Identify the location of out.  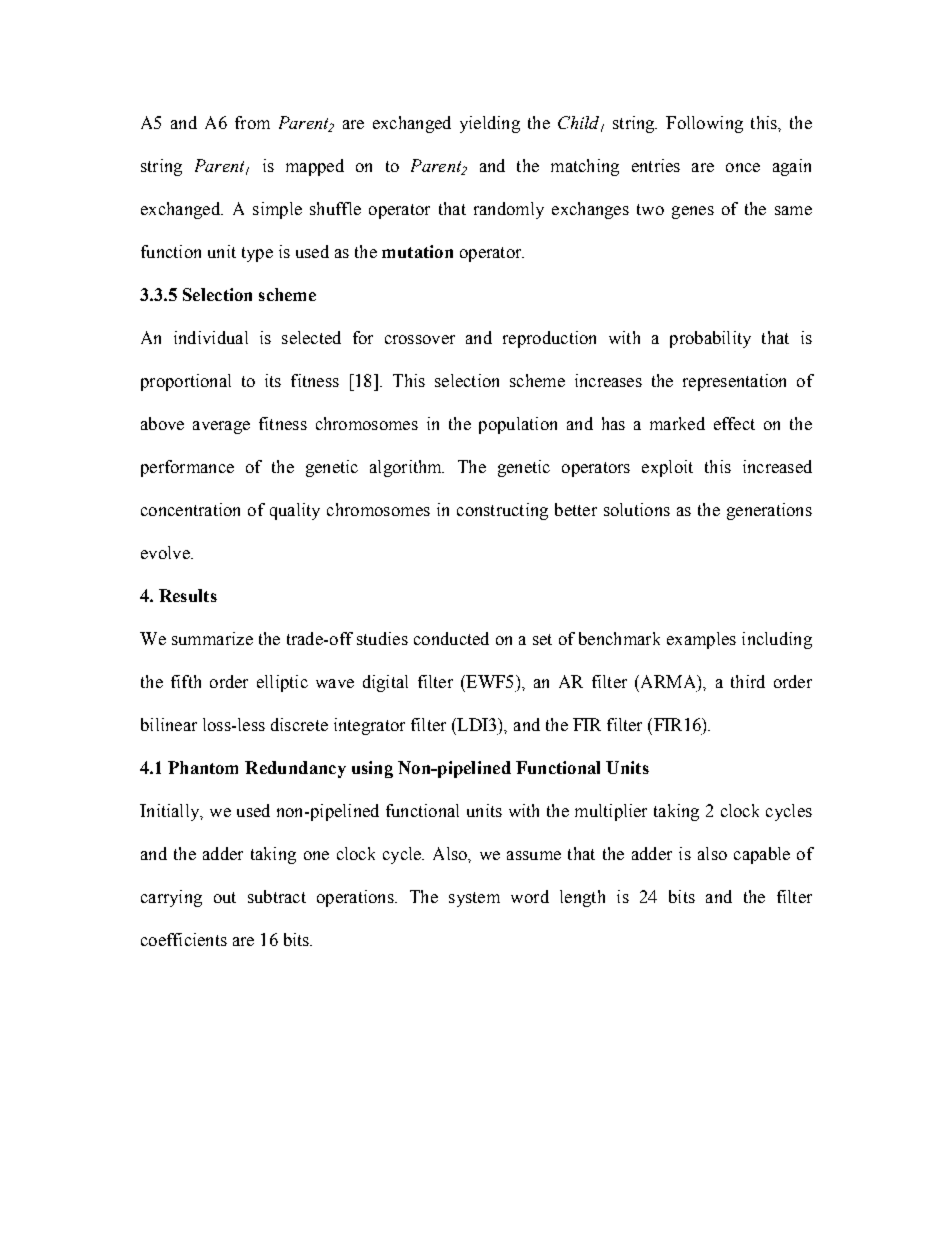
(225, 897).
